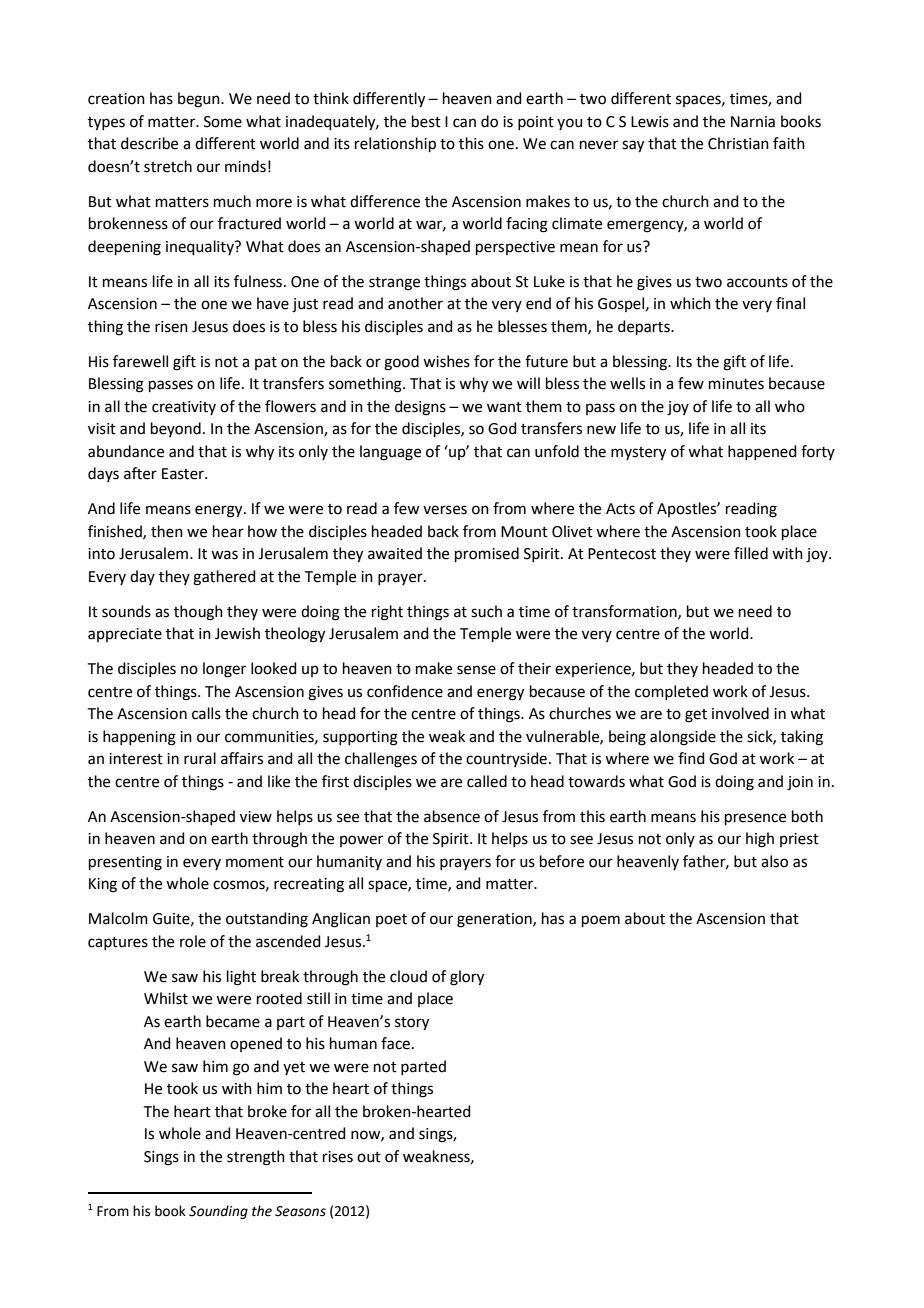  Describe the element at coordinates (774, 861) in the page. I see `also` at that location.
